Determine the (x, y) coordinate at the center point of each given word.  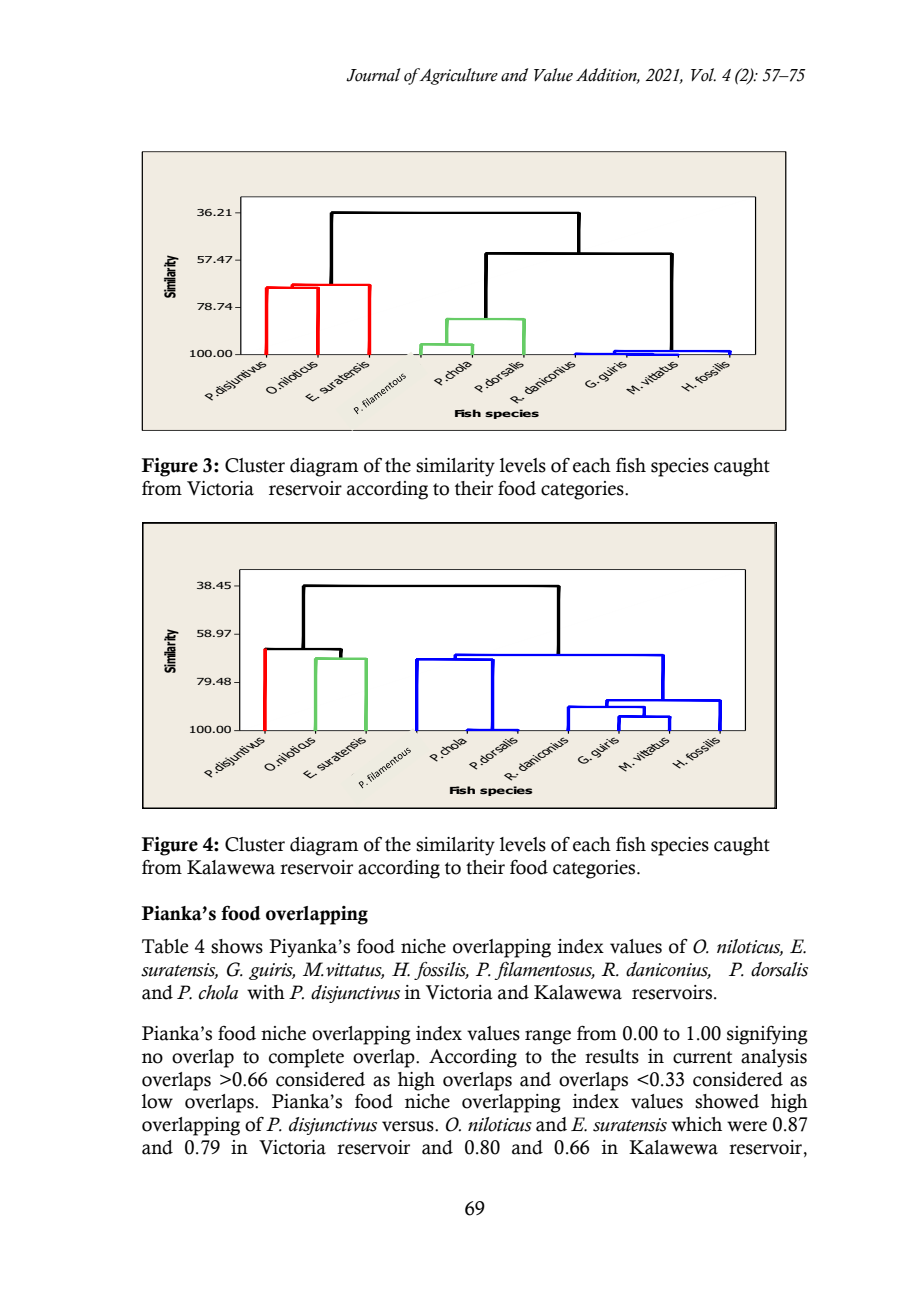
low (157, 1101)
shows (237, 946)
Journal (373, 75)
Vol (703, 75)
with (266, 992)
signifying (767, 1035)
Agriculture (457, 76)
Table (165, 946)
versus (409, 1126)
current (702, 1057)
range (548, 1037)
